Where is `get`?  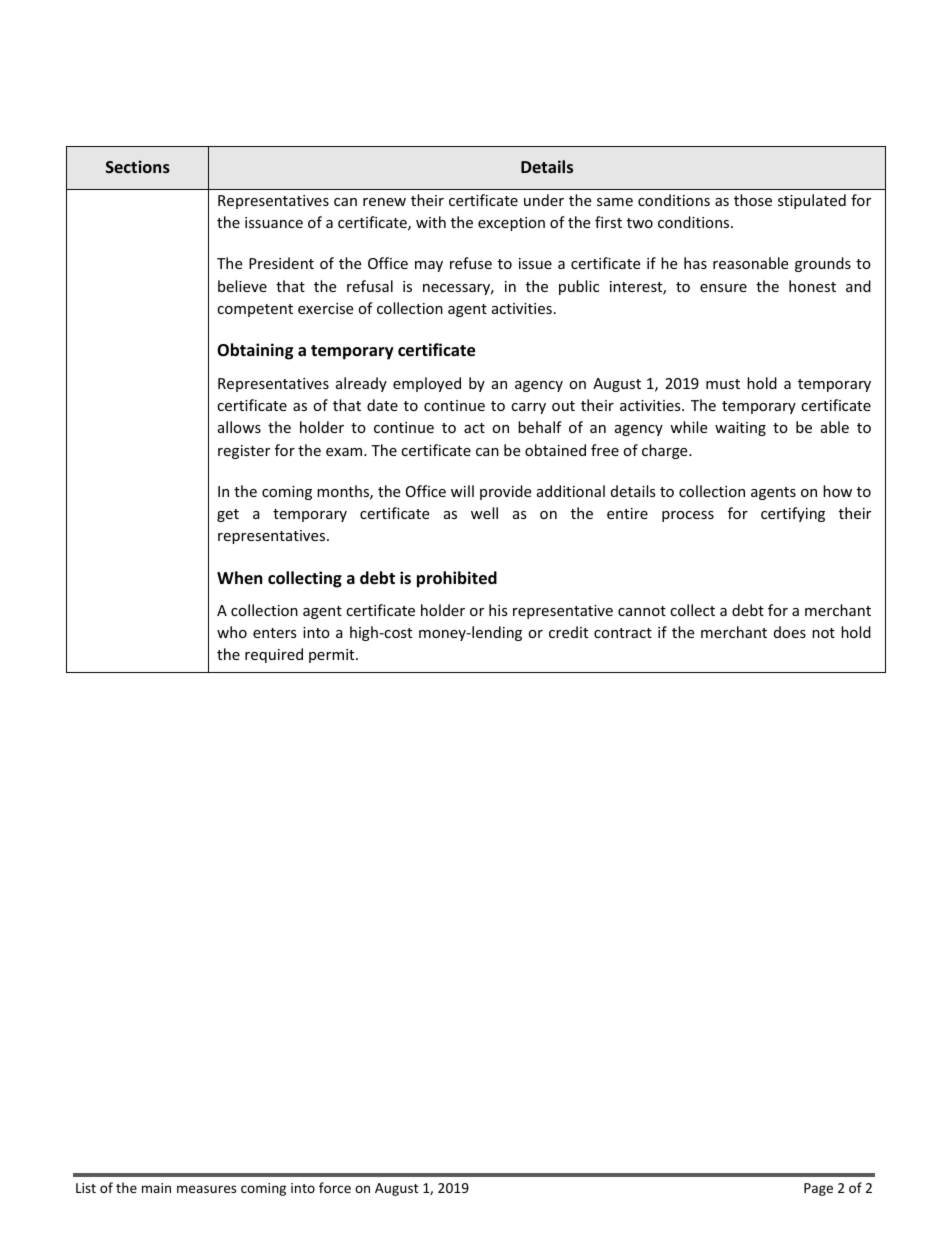
get is located at coordinates (228, 515).
